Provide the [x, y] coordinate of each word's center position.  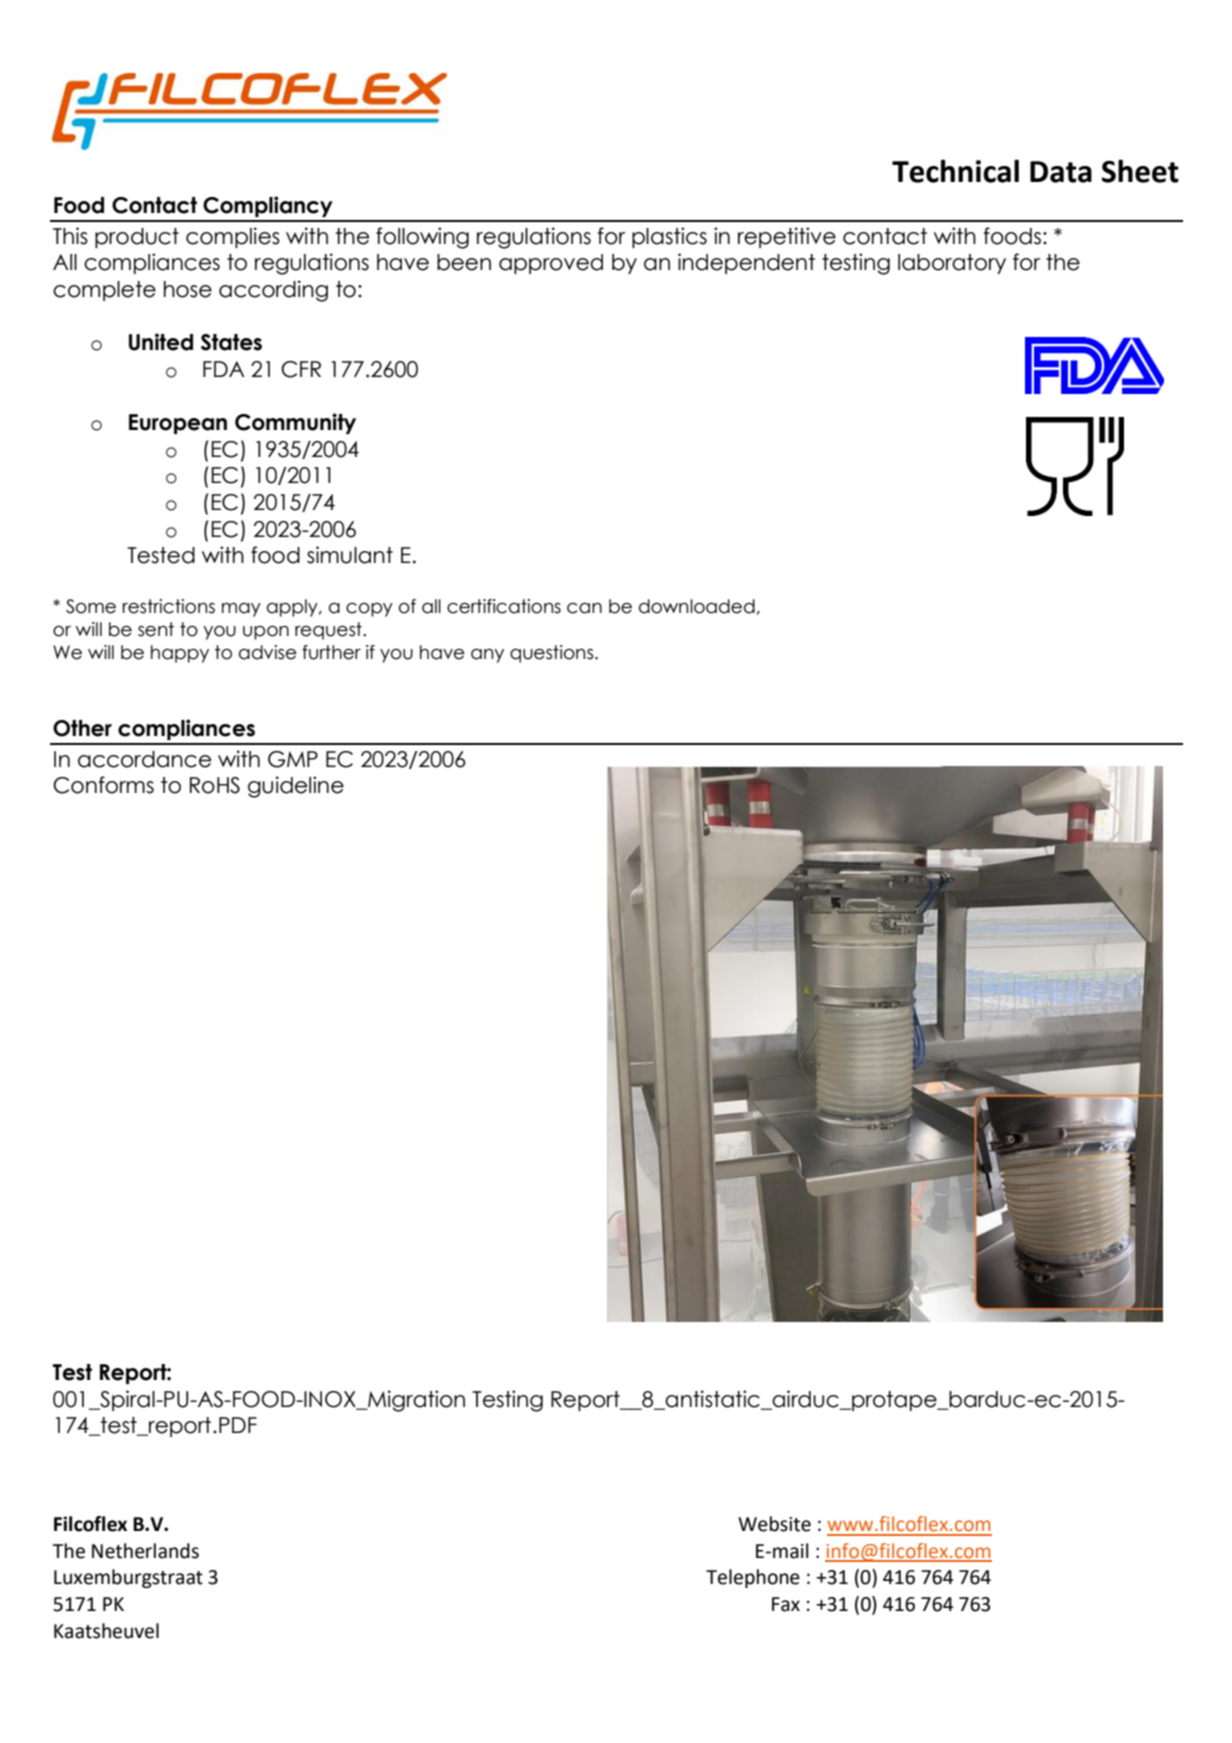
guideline [296, 787]
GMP [293, 759]
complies [233, 237]
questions [553, 654]
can [584, 608]
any [487, 656]
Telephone [753, 1578]
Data [1061, 172]
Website [774, 1524]
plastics [669, 237]
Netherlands [145, 1551]
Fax [786, 1604]
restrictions [169, 606]
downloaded [697, 606]
